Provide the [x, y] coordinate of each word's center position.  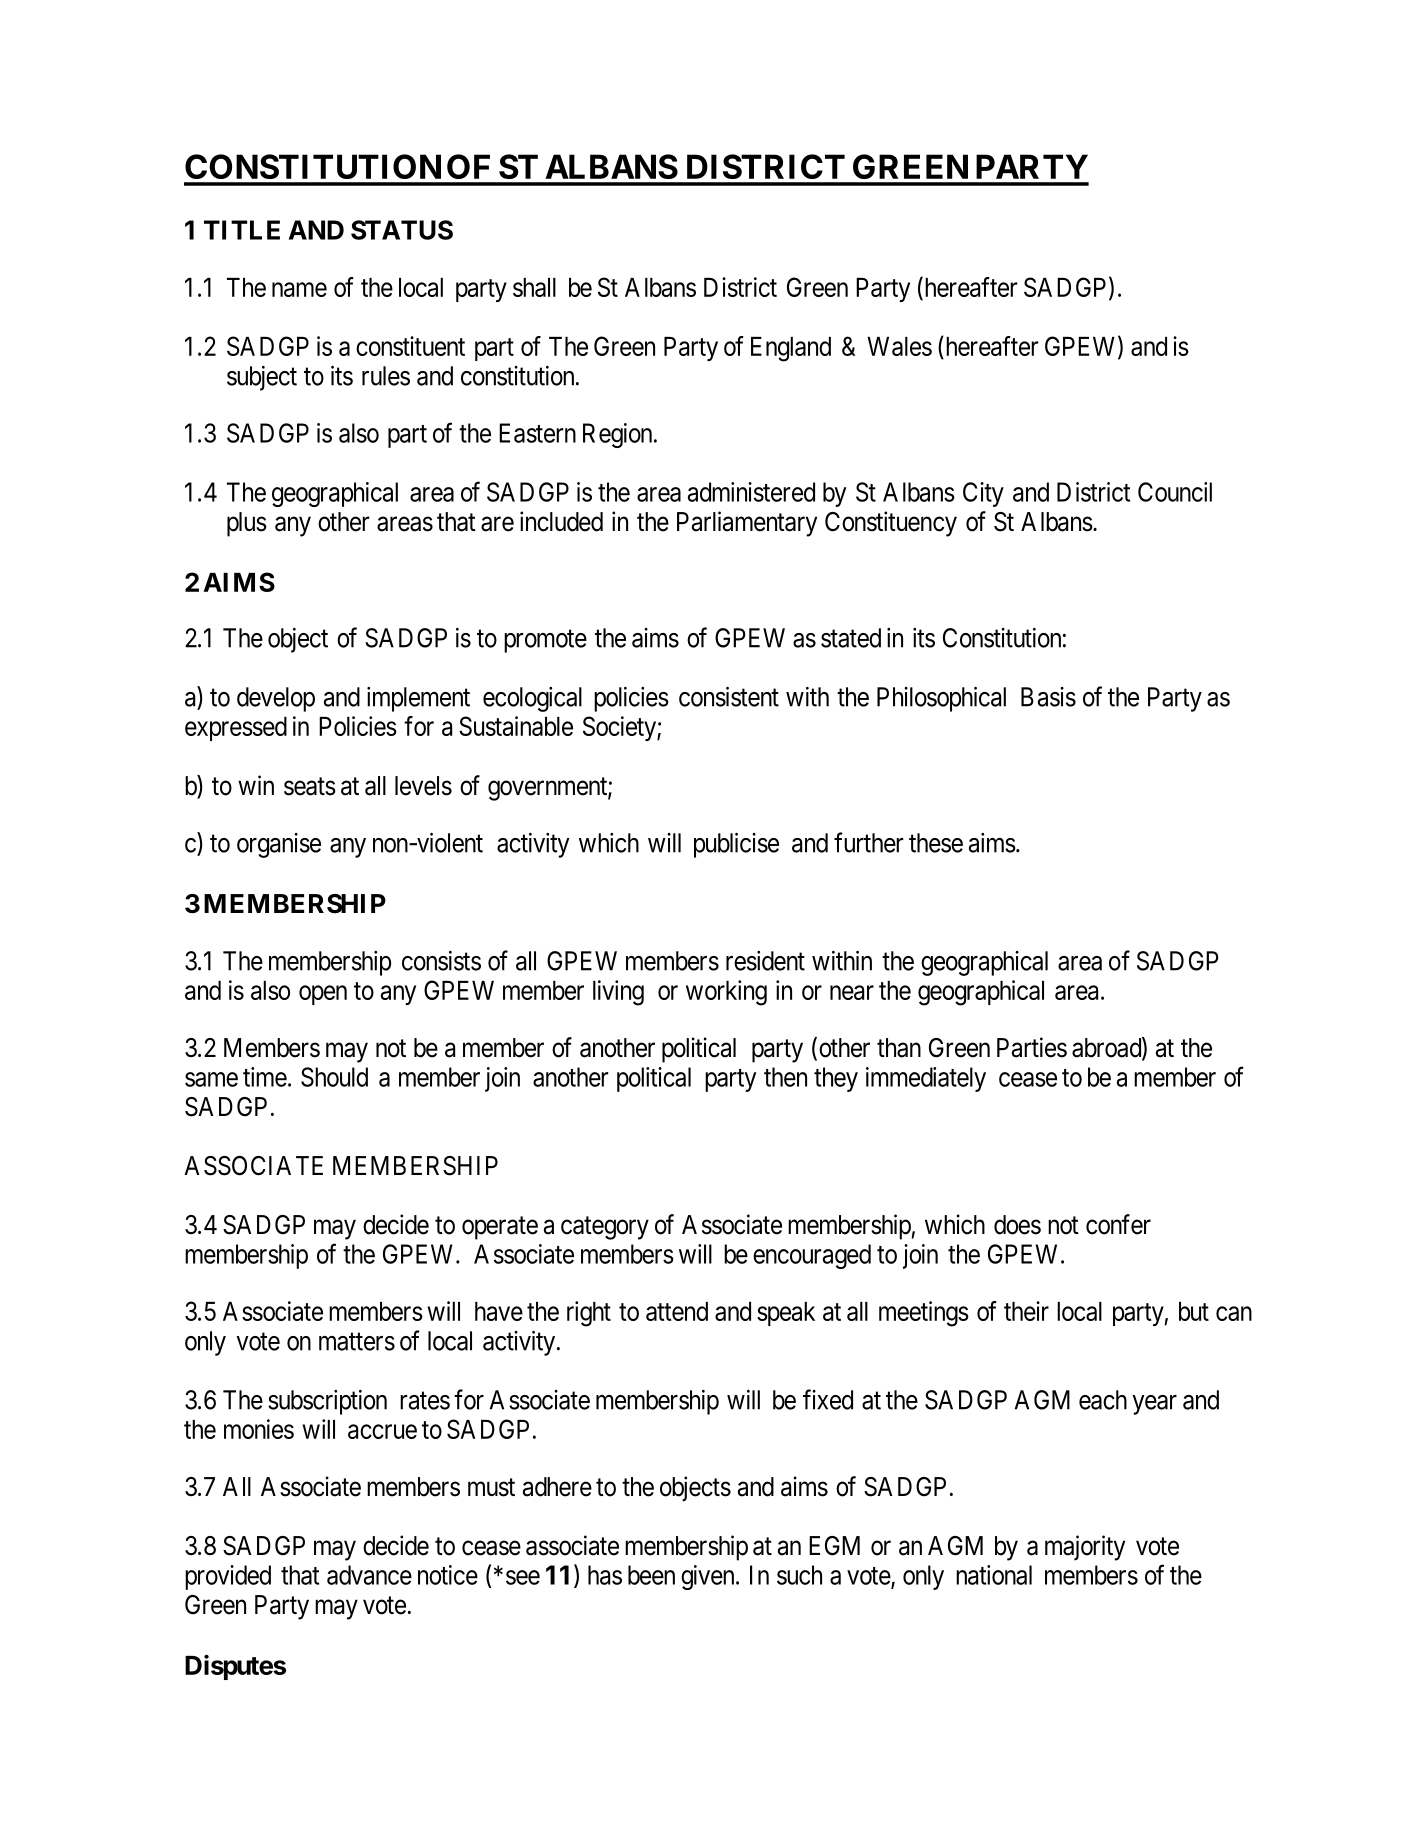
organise [279, 845]
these [936, 843]
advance [369, 1575]
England [791, 349]
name [299, 289]
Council [1175, 492]
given [709, 1577]
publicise [736, 845]
